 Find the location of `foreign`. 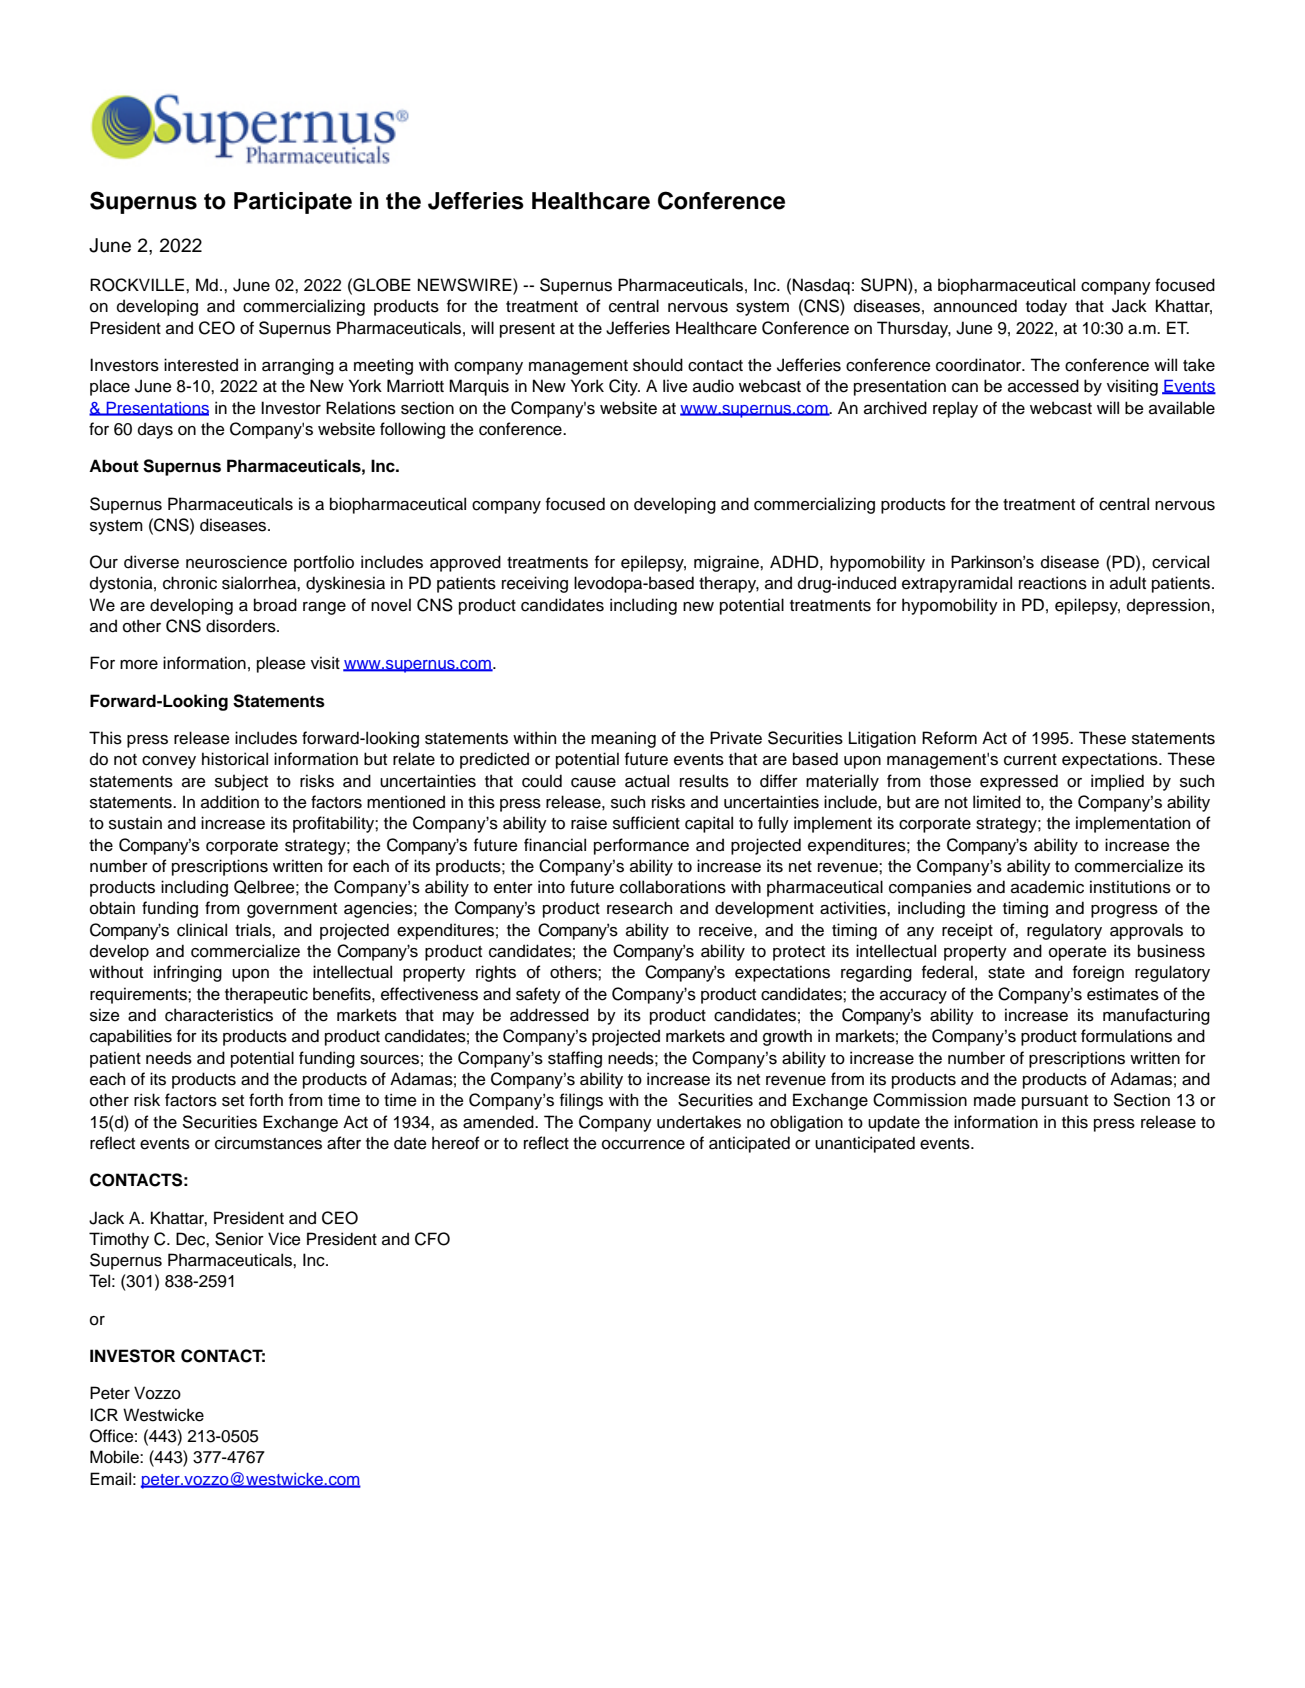

foreign is located at coordinates (1098, 973).
